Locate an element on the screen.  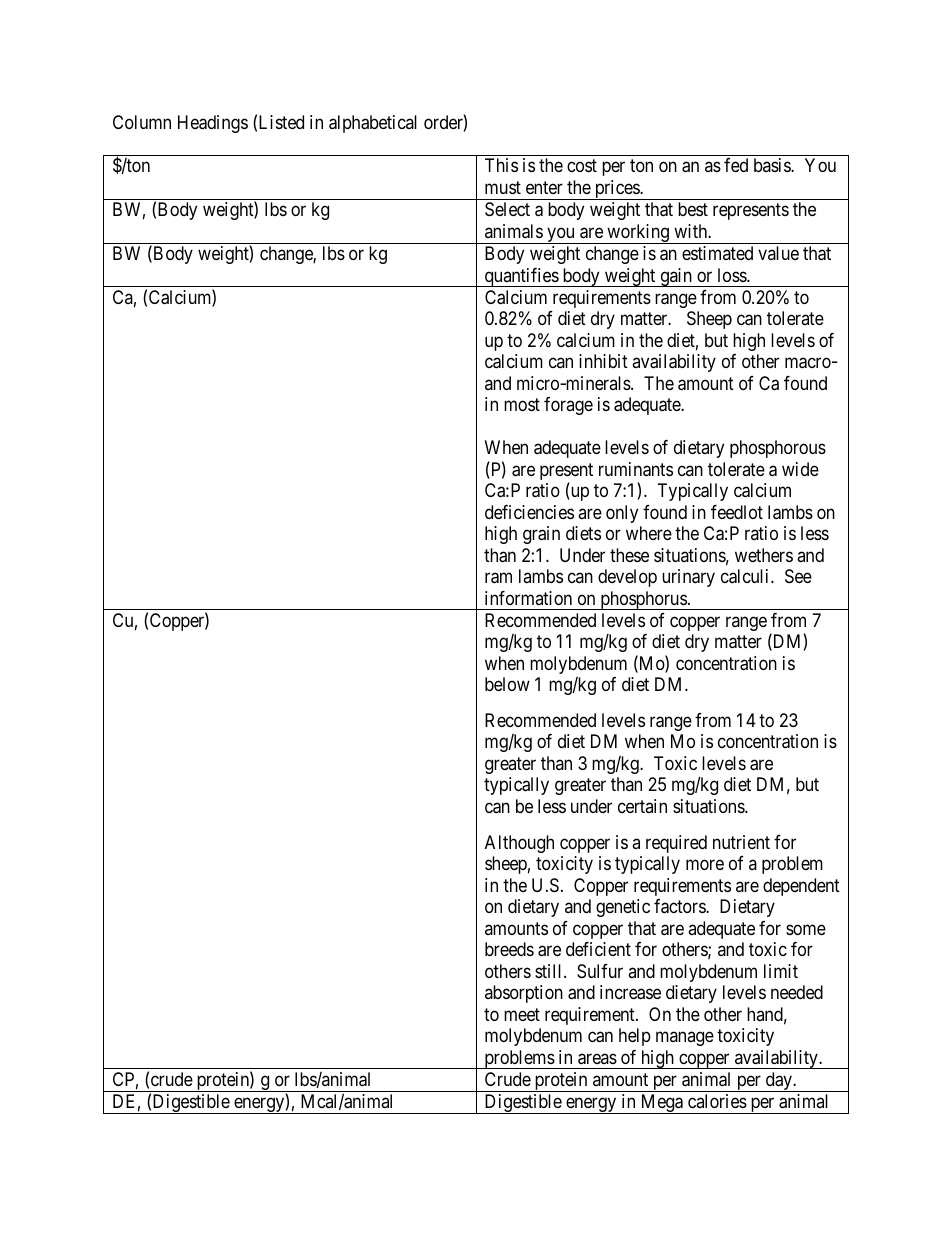
below is located at coordinates (507, 684).
